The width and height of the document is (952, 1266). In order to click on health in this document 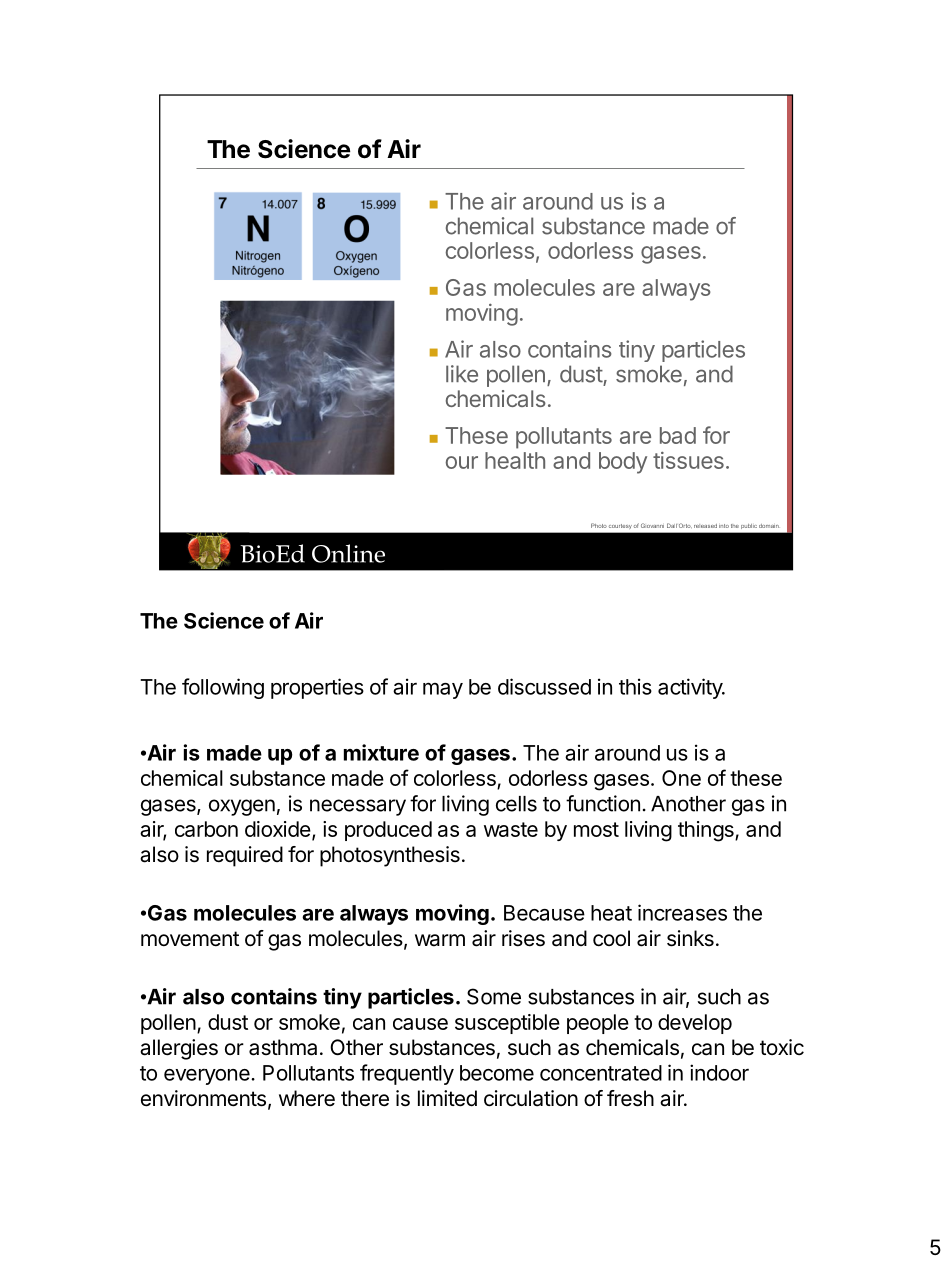, I will do `click(515, 460)`.
